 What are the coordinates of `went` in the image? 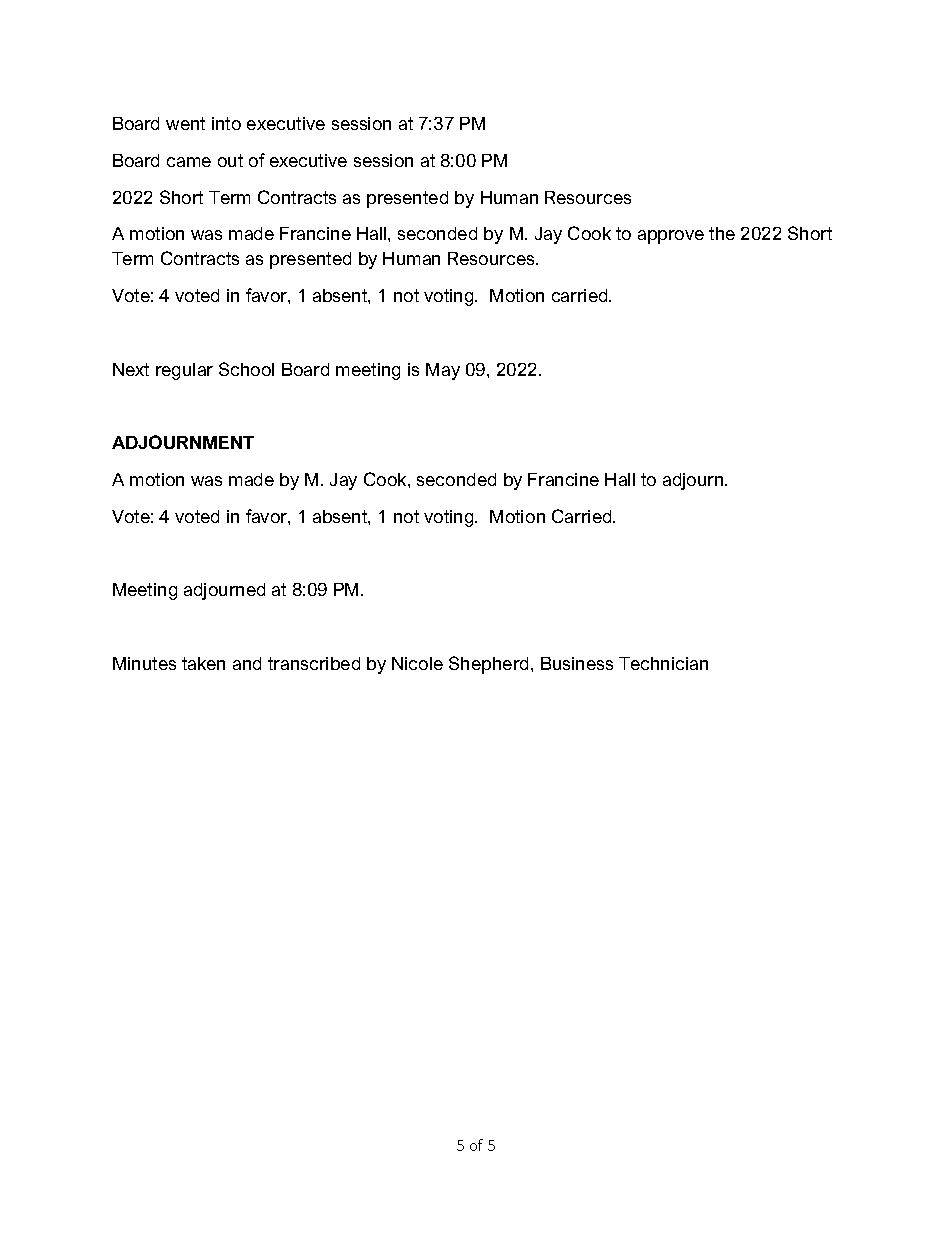 It's located at (185, 123).
